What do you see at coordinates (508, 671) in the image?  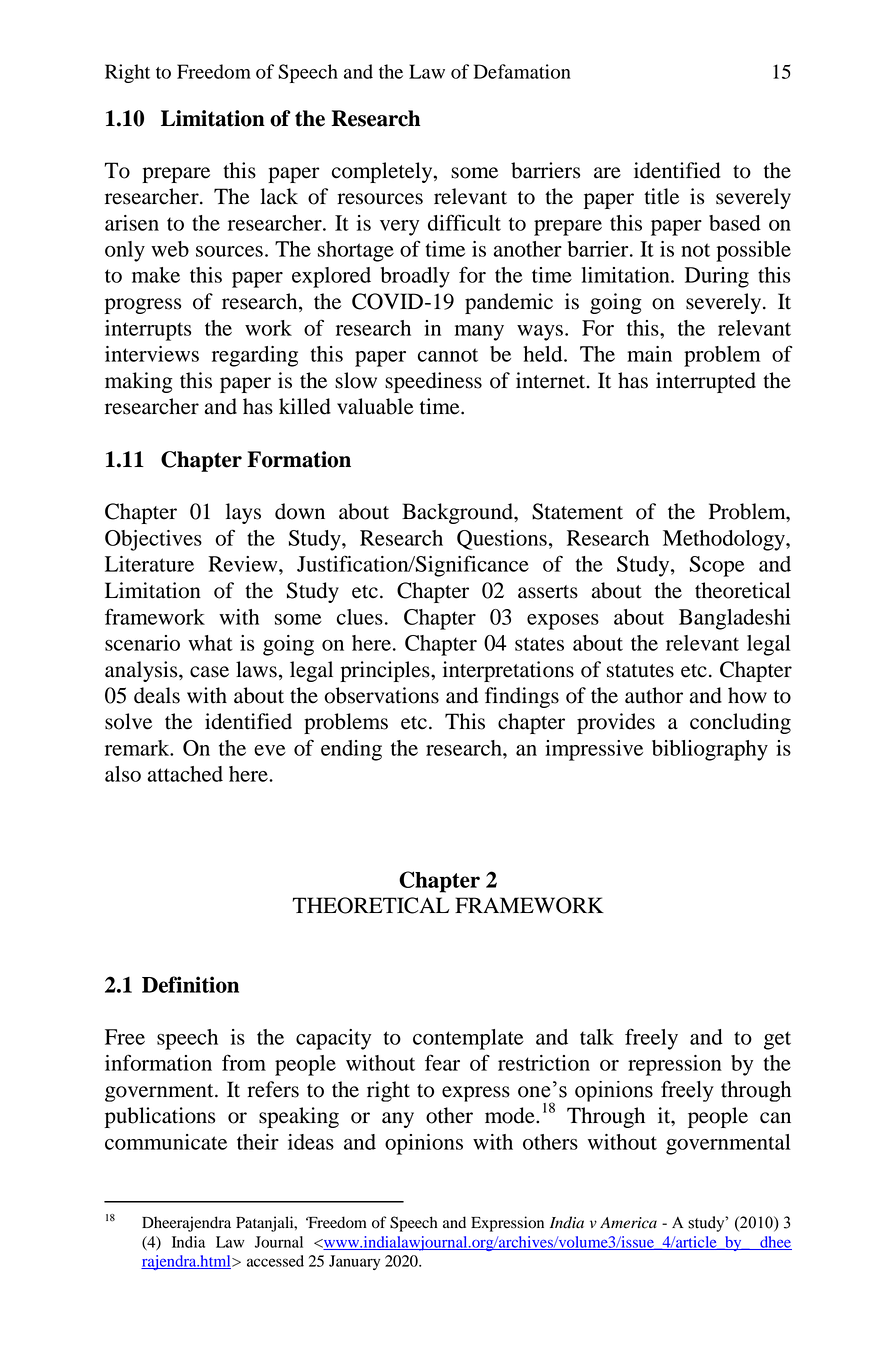 I see `interpretations` at bounding box center [508, 671].
